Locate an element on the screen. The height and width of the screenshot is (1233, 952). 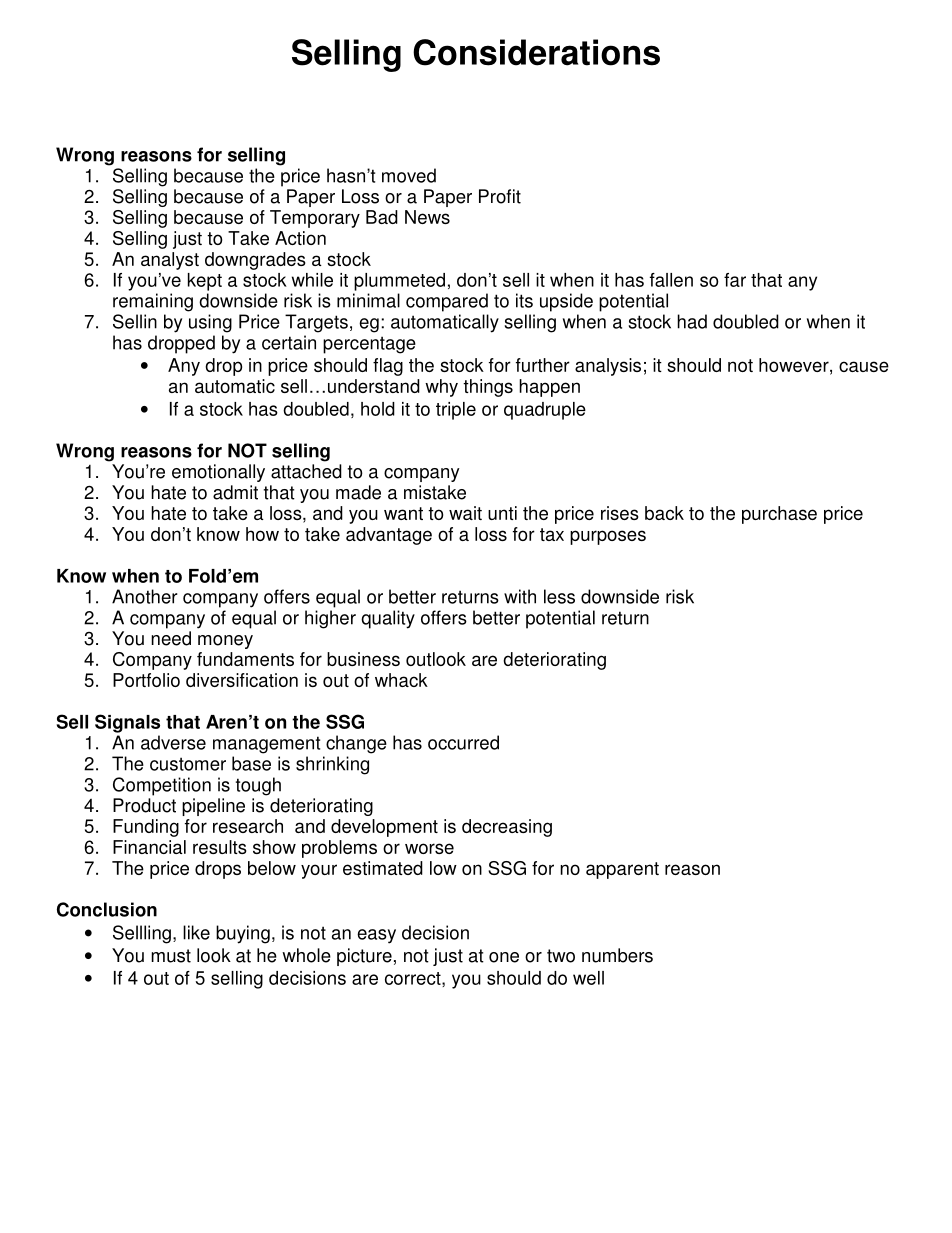
had is located at coordinates (692, 321).
